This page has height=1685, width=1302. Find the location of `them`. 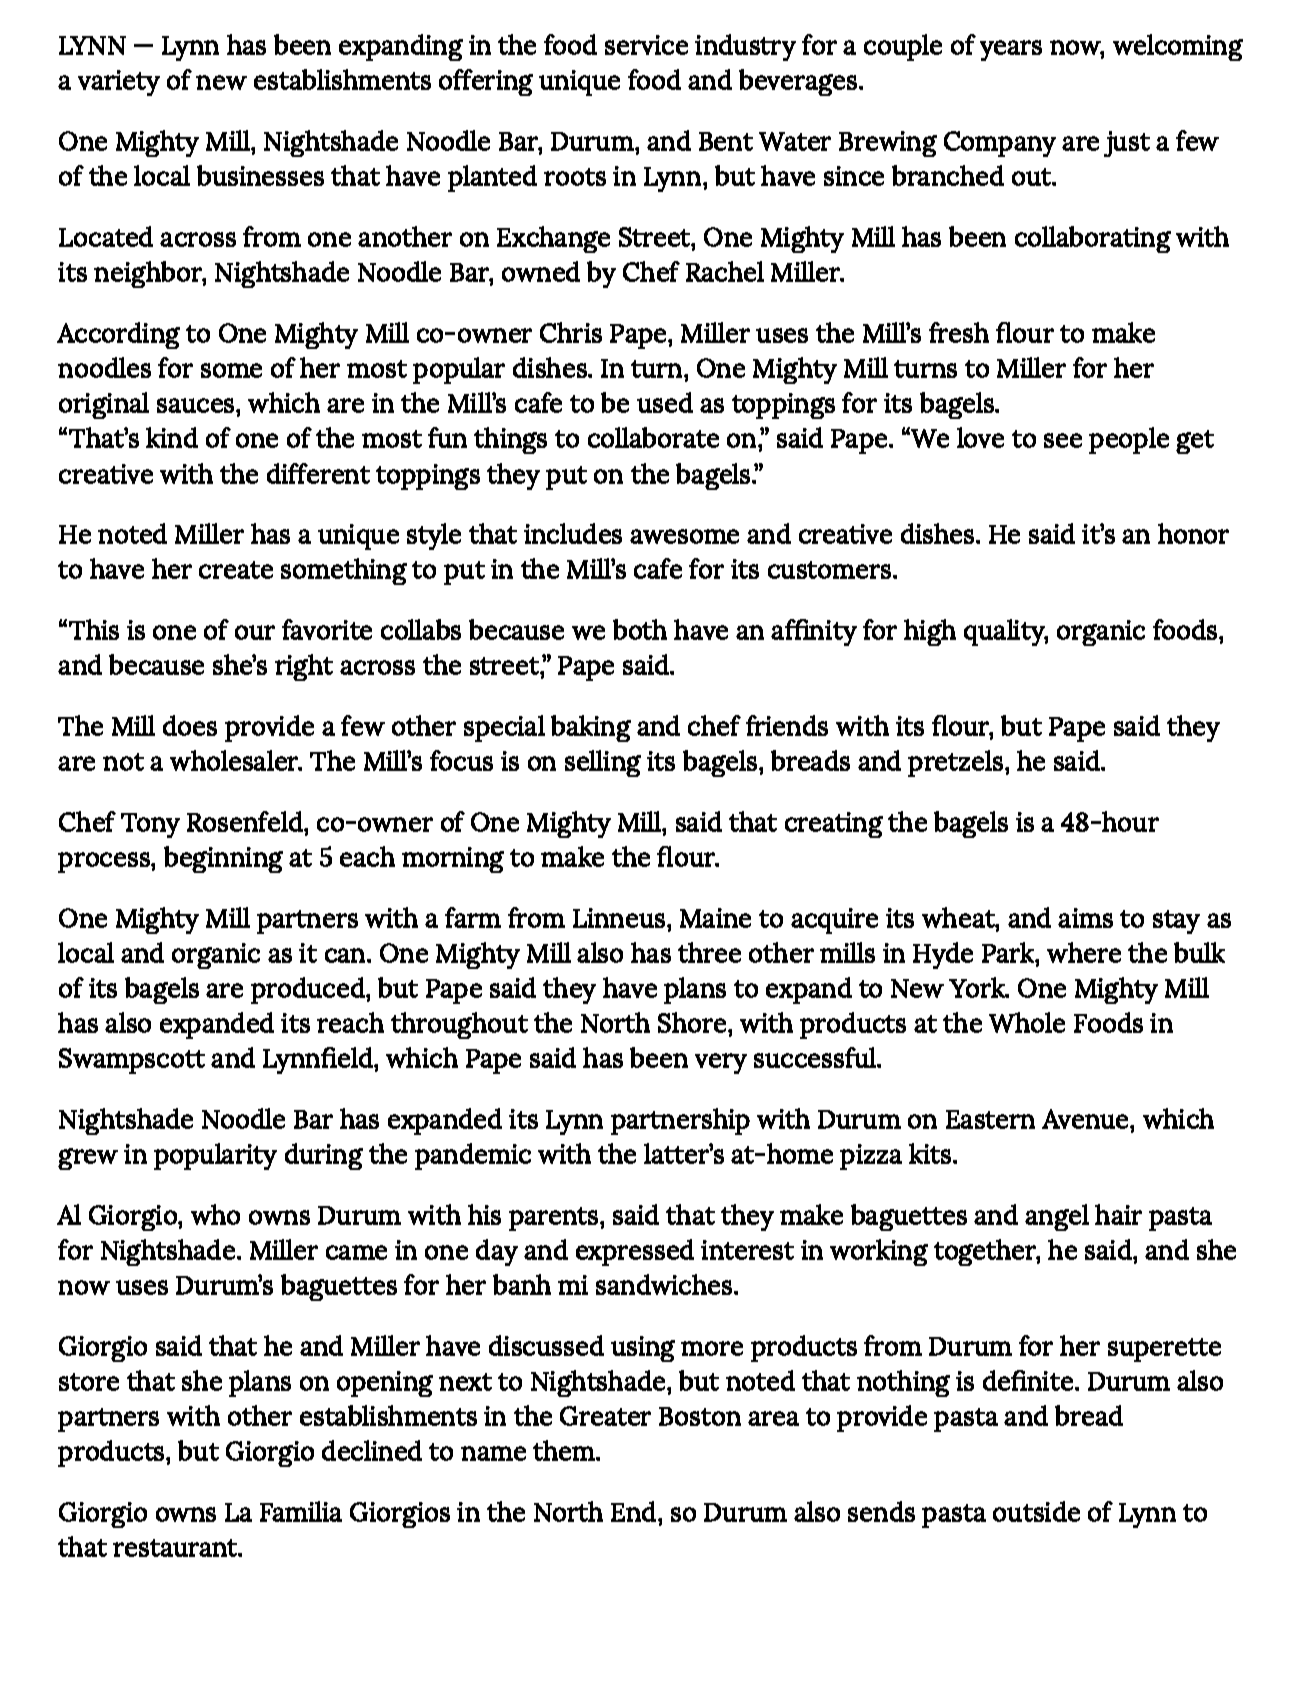

them is located at coordinates (565, 1450).
